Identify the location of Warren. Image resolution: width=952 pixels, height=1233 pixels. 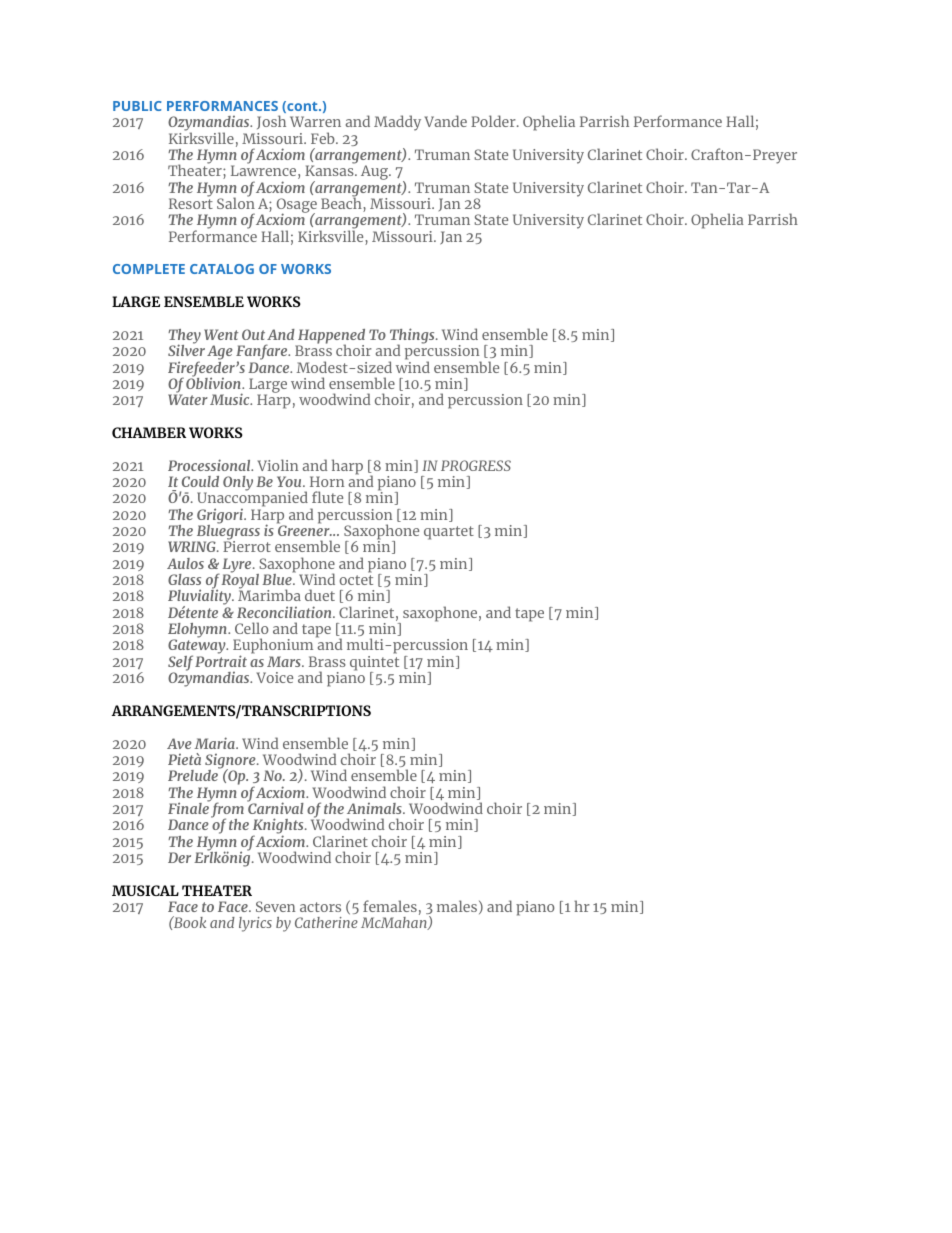
(315, 121).
